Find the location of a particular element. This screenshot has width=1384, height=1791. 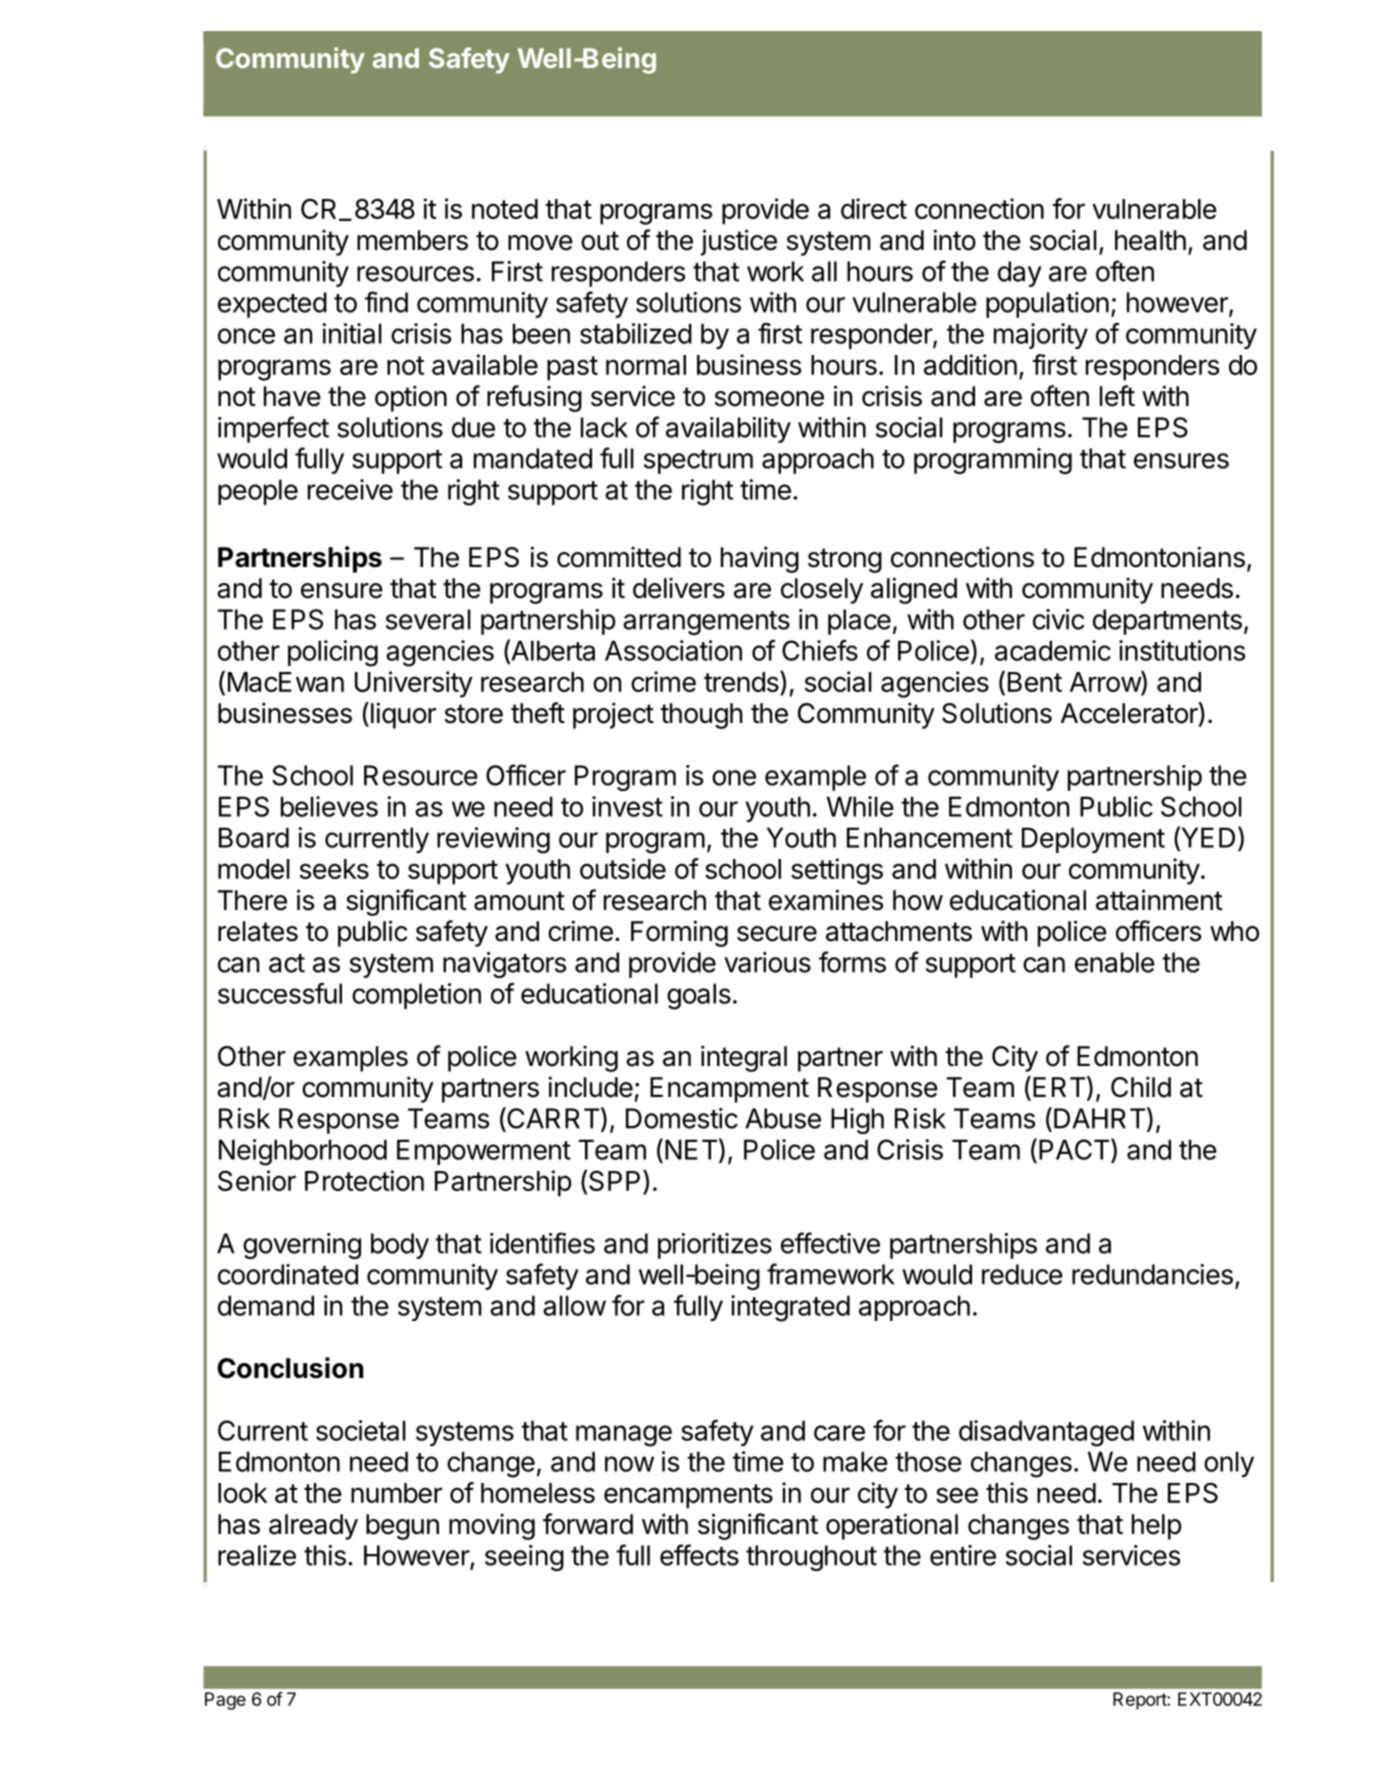

effects is located at coordinates (699, 1555).
